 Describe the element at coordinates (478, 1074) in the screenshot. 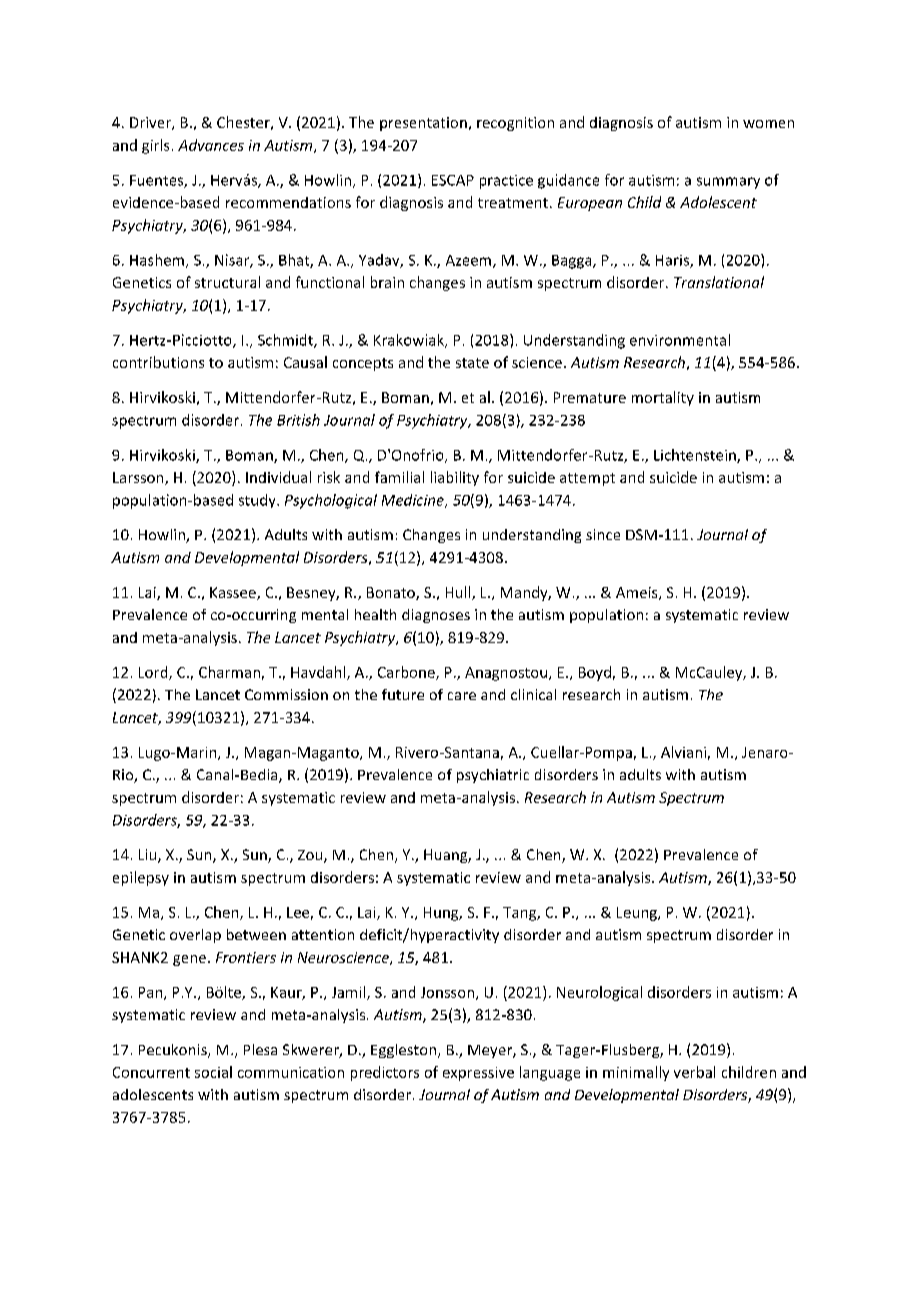

I see `expressive` at that location.
